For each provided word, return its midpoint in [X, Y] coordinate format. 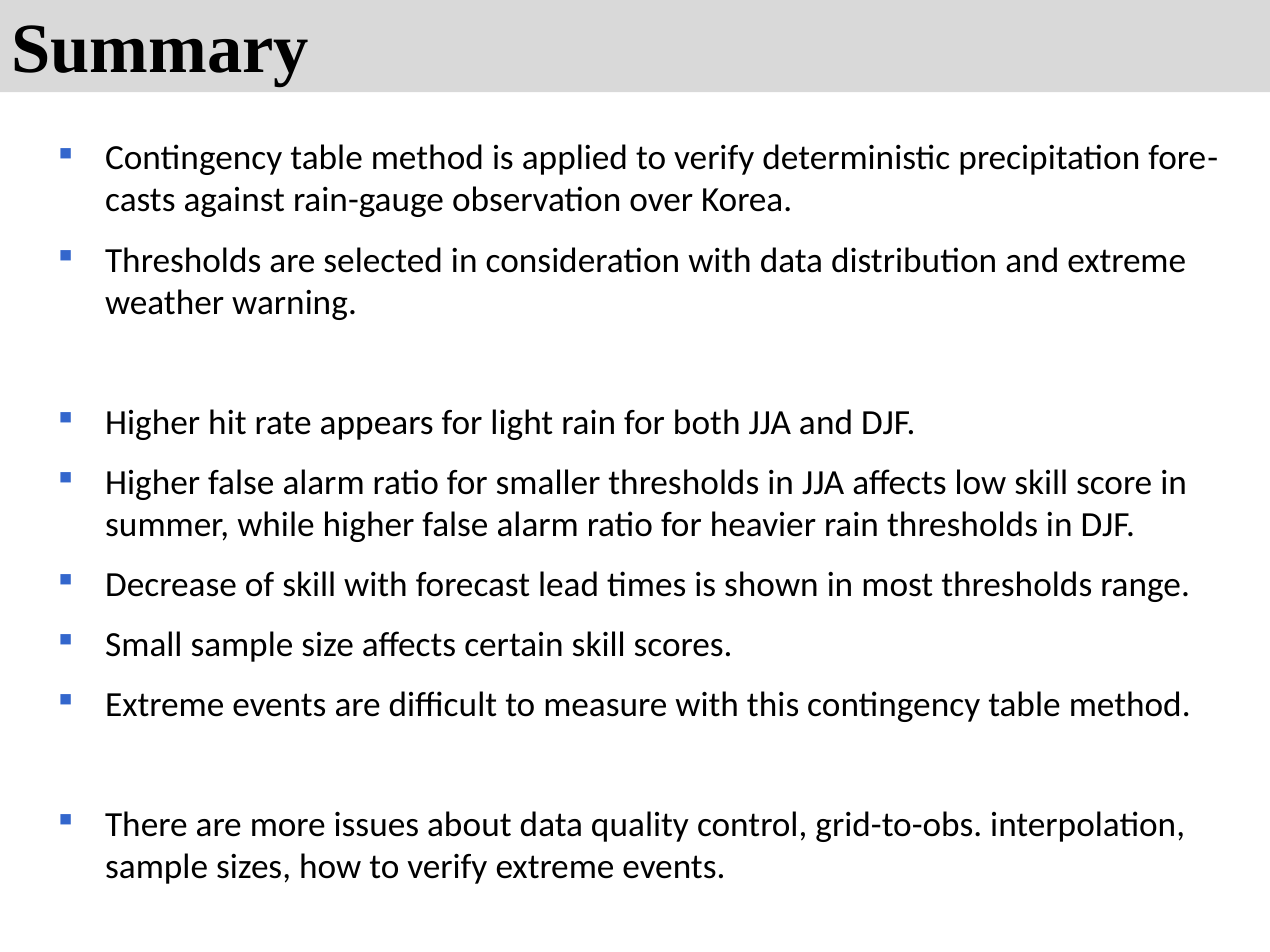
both [707, 422]
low [981, 482]
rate [283, 423]
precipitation [1049, 159]
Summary [161, 56]
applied [574, 159]
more [288, 828]
